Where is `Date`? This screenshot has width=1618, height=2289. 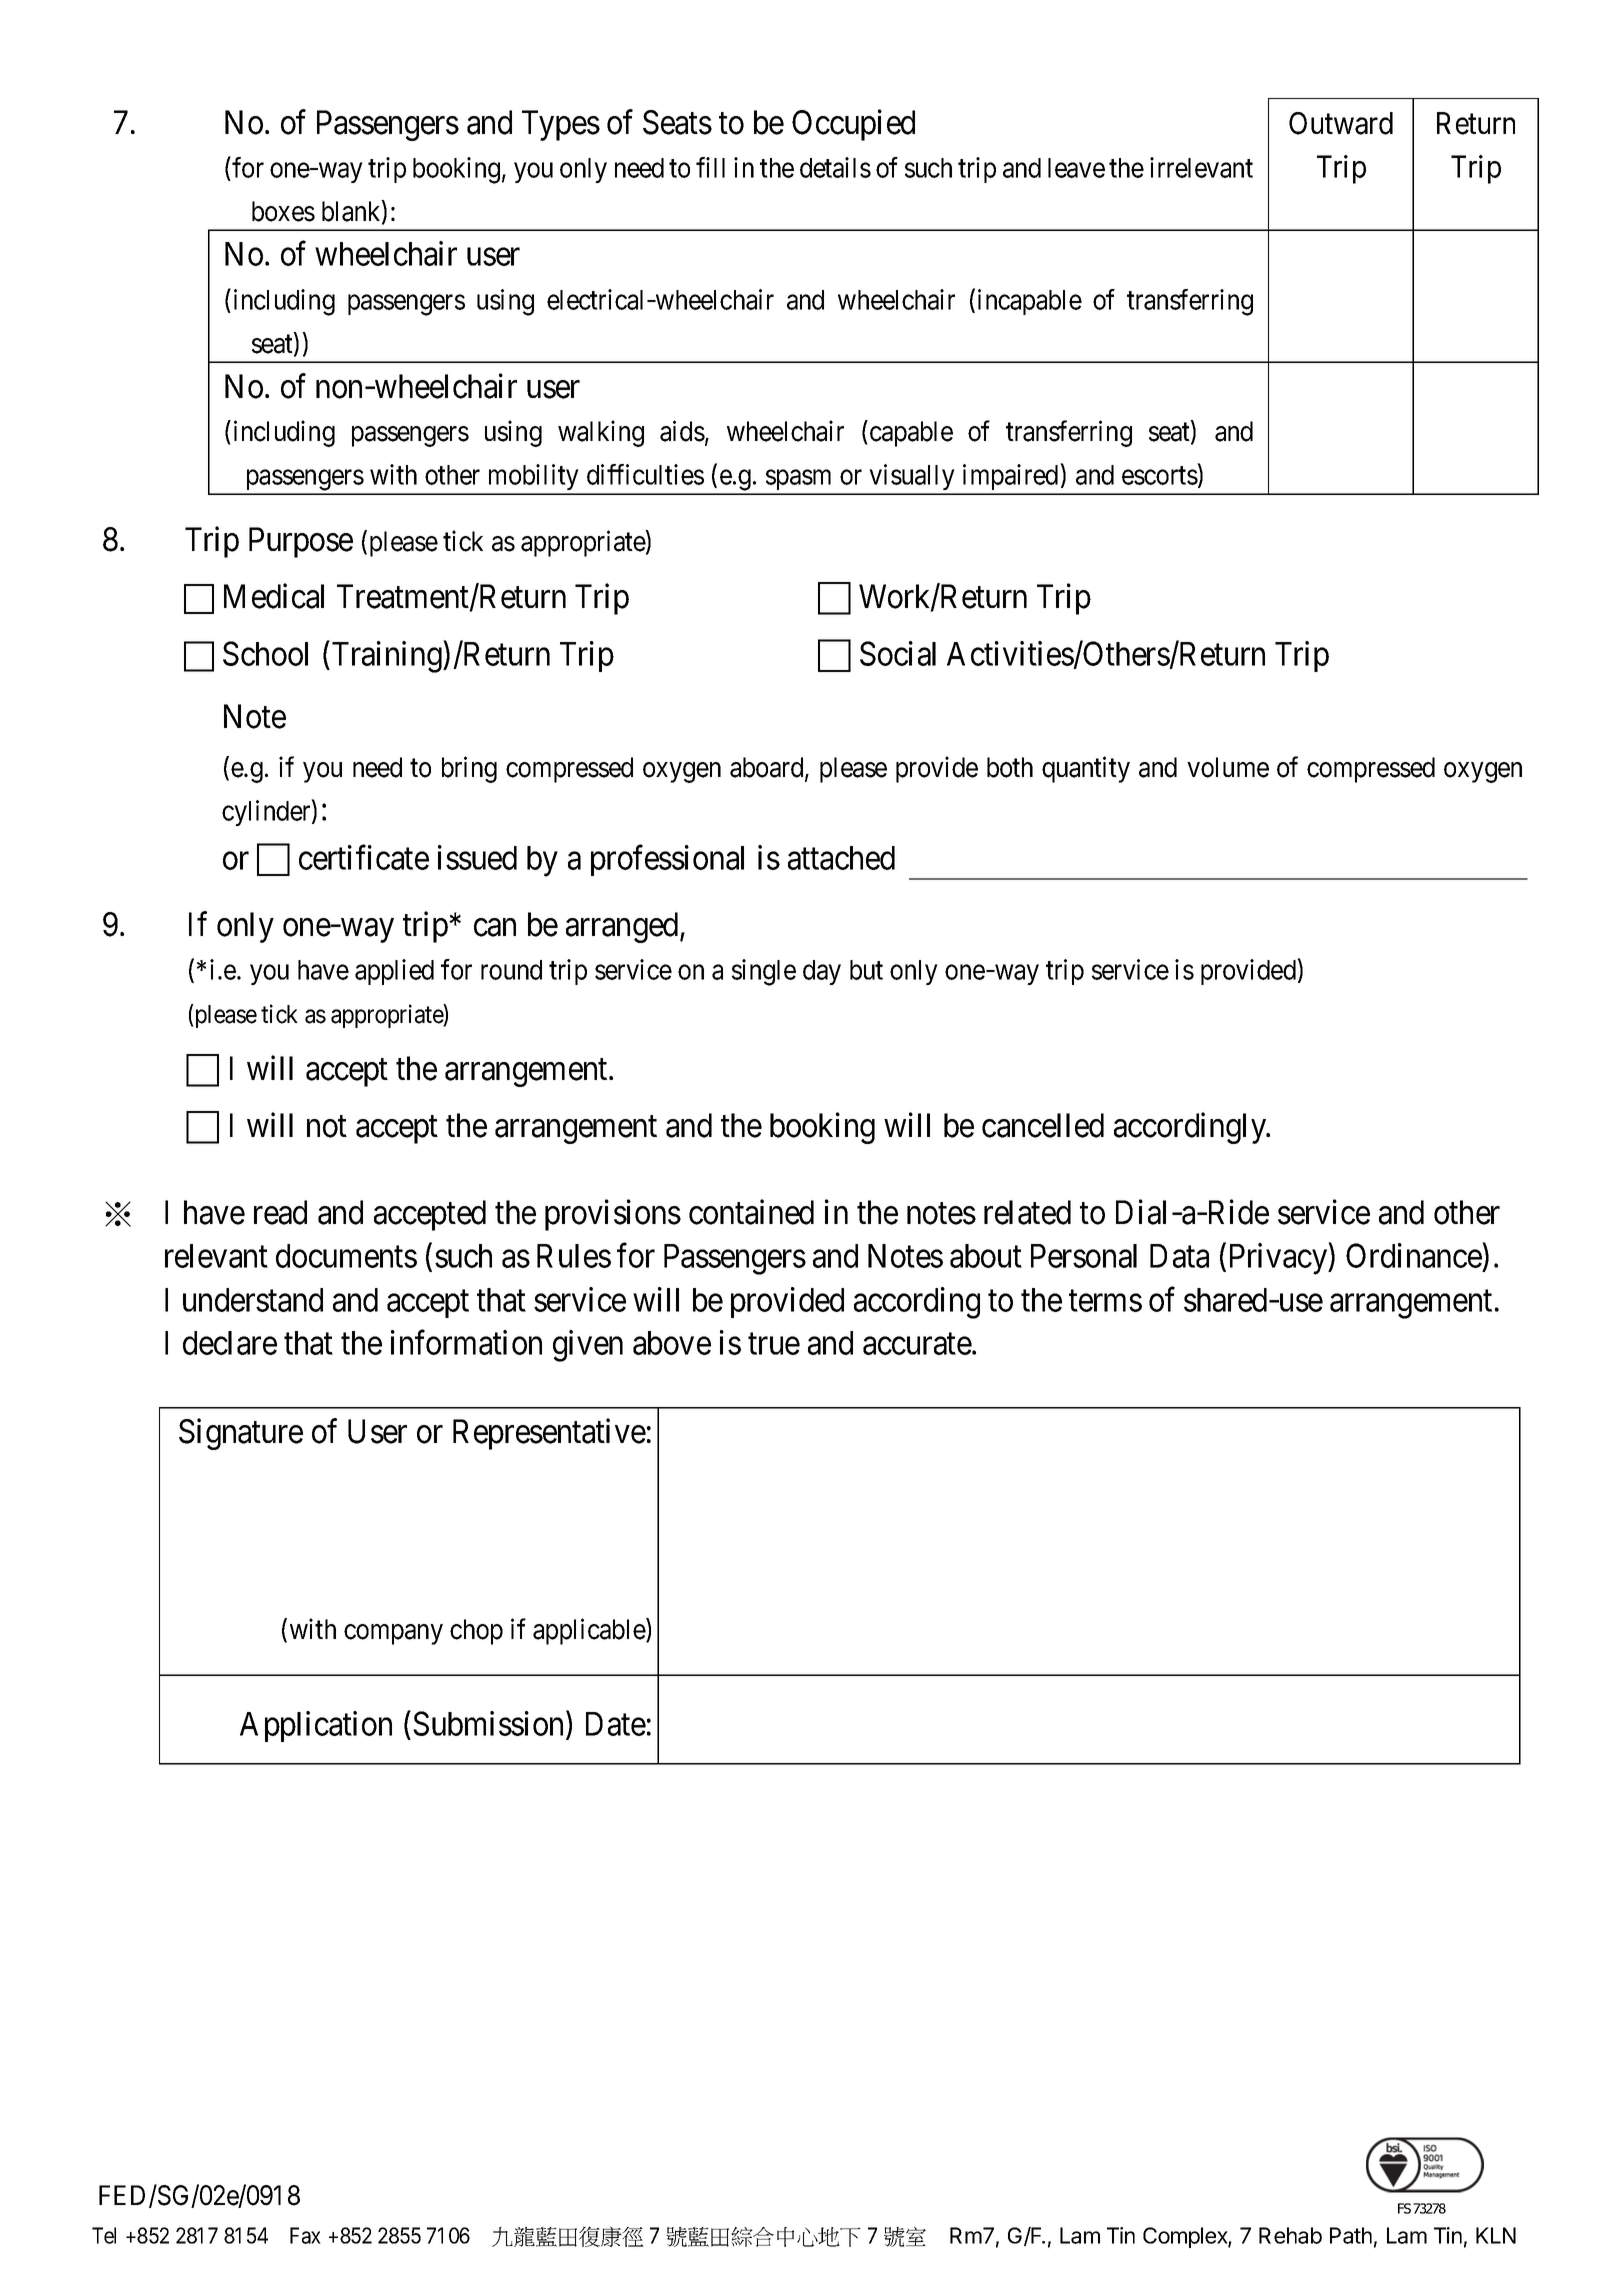 Date is located at coordinates (616, 1724).
